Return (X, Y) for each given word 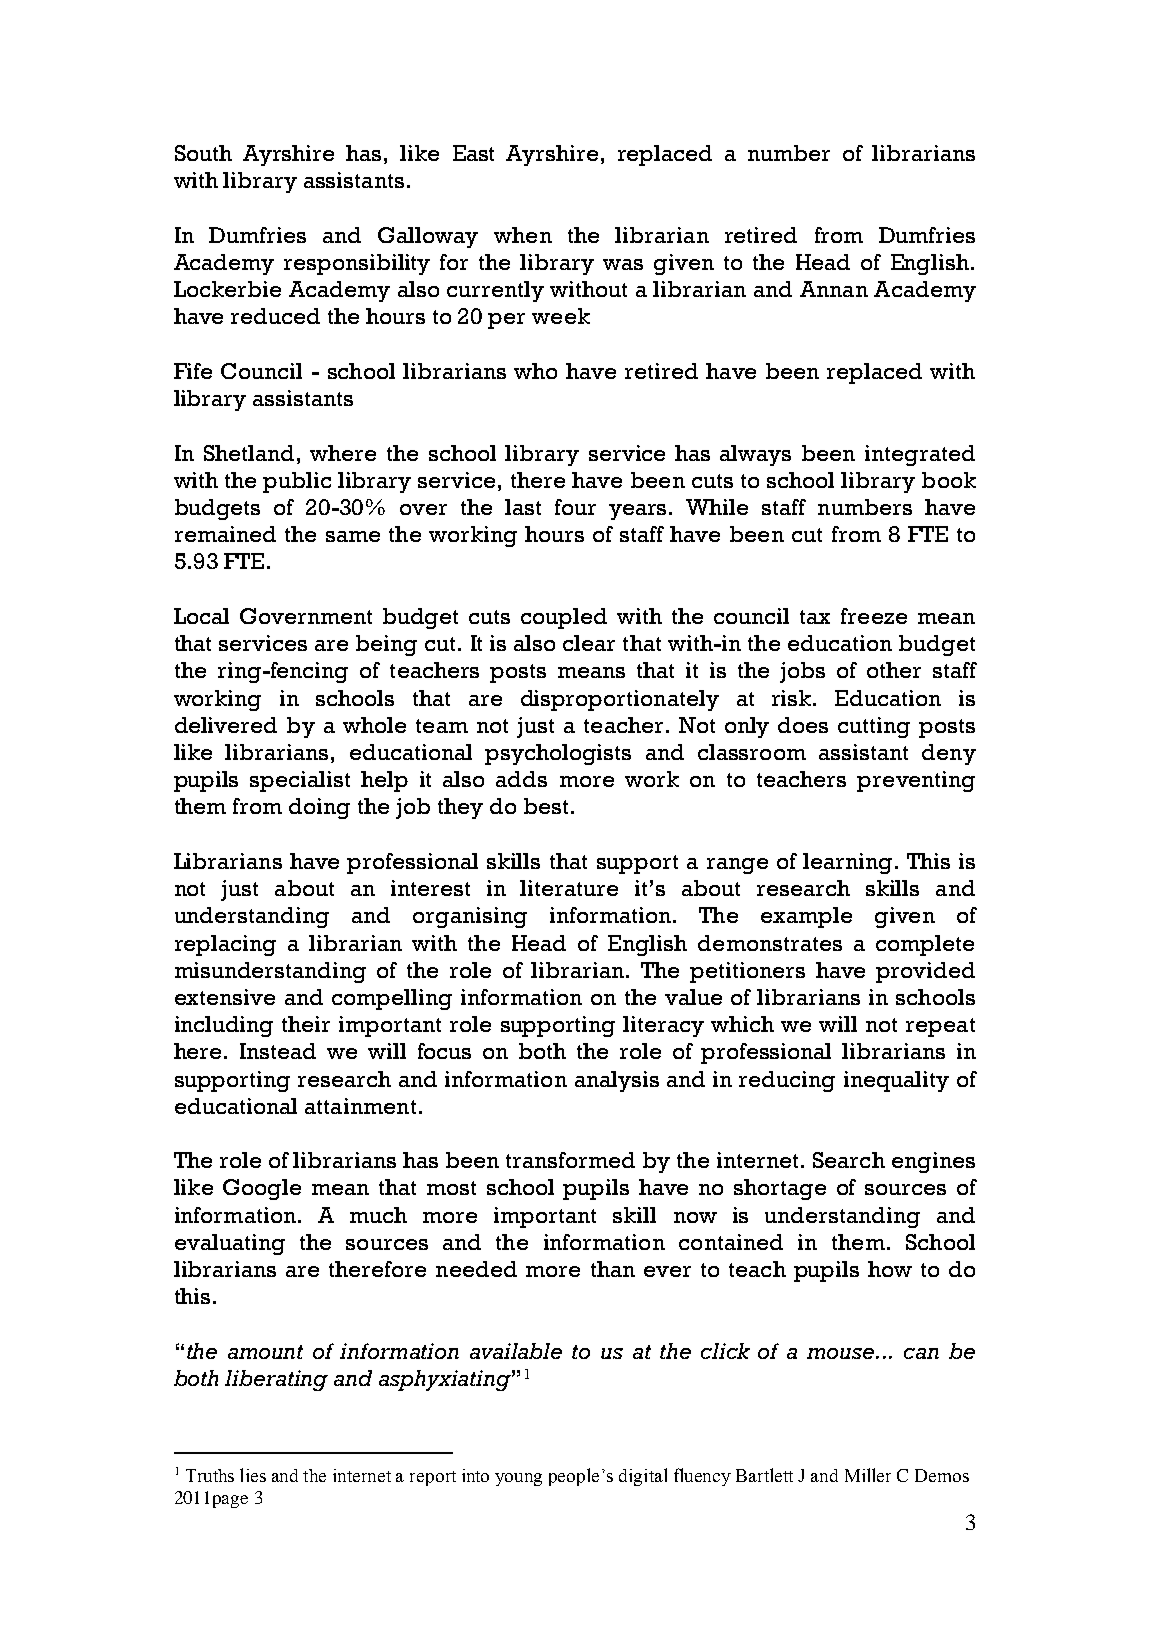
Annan (834, 289)
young (518, 1479)
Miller (868, 1475)
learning (847, 863)
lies (253, 1475)
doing (319, 808)
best (546, 806)
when (523, 235)
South (203, 153)
